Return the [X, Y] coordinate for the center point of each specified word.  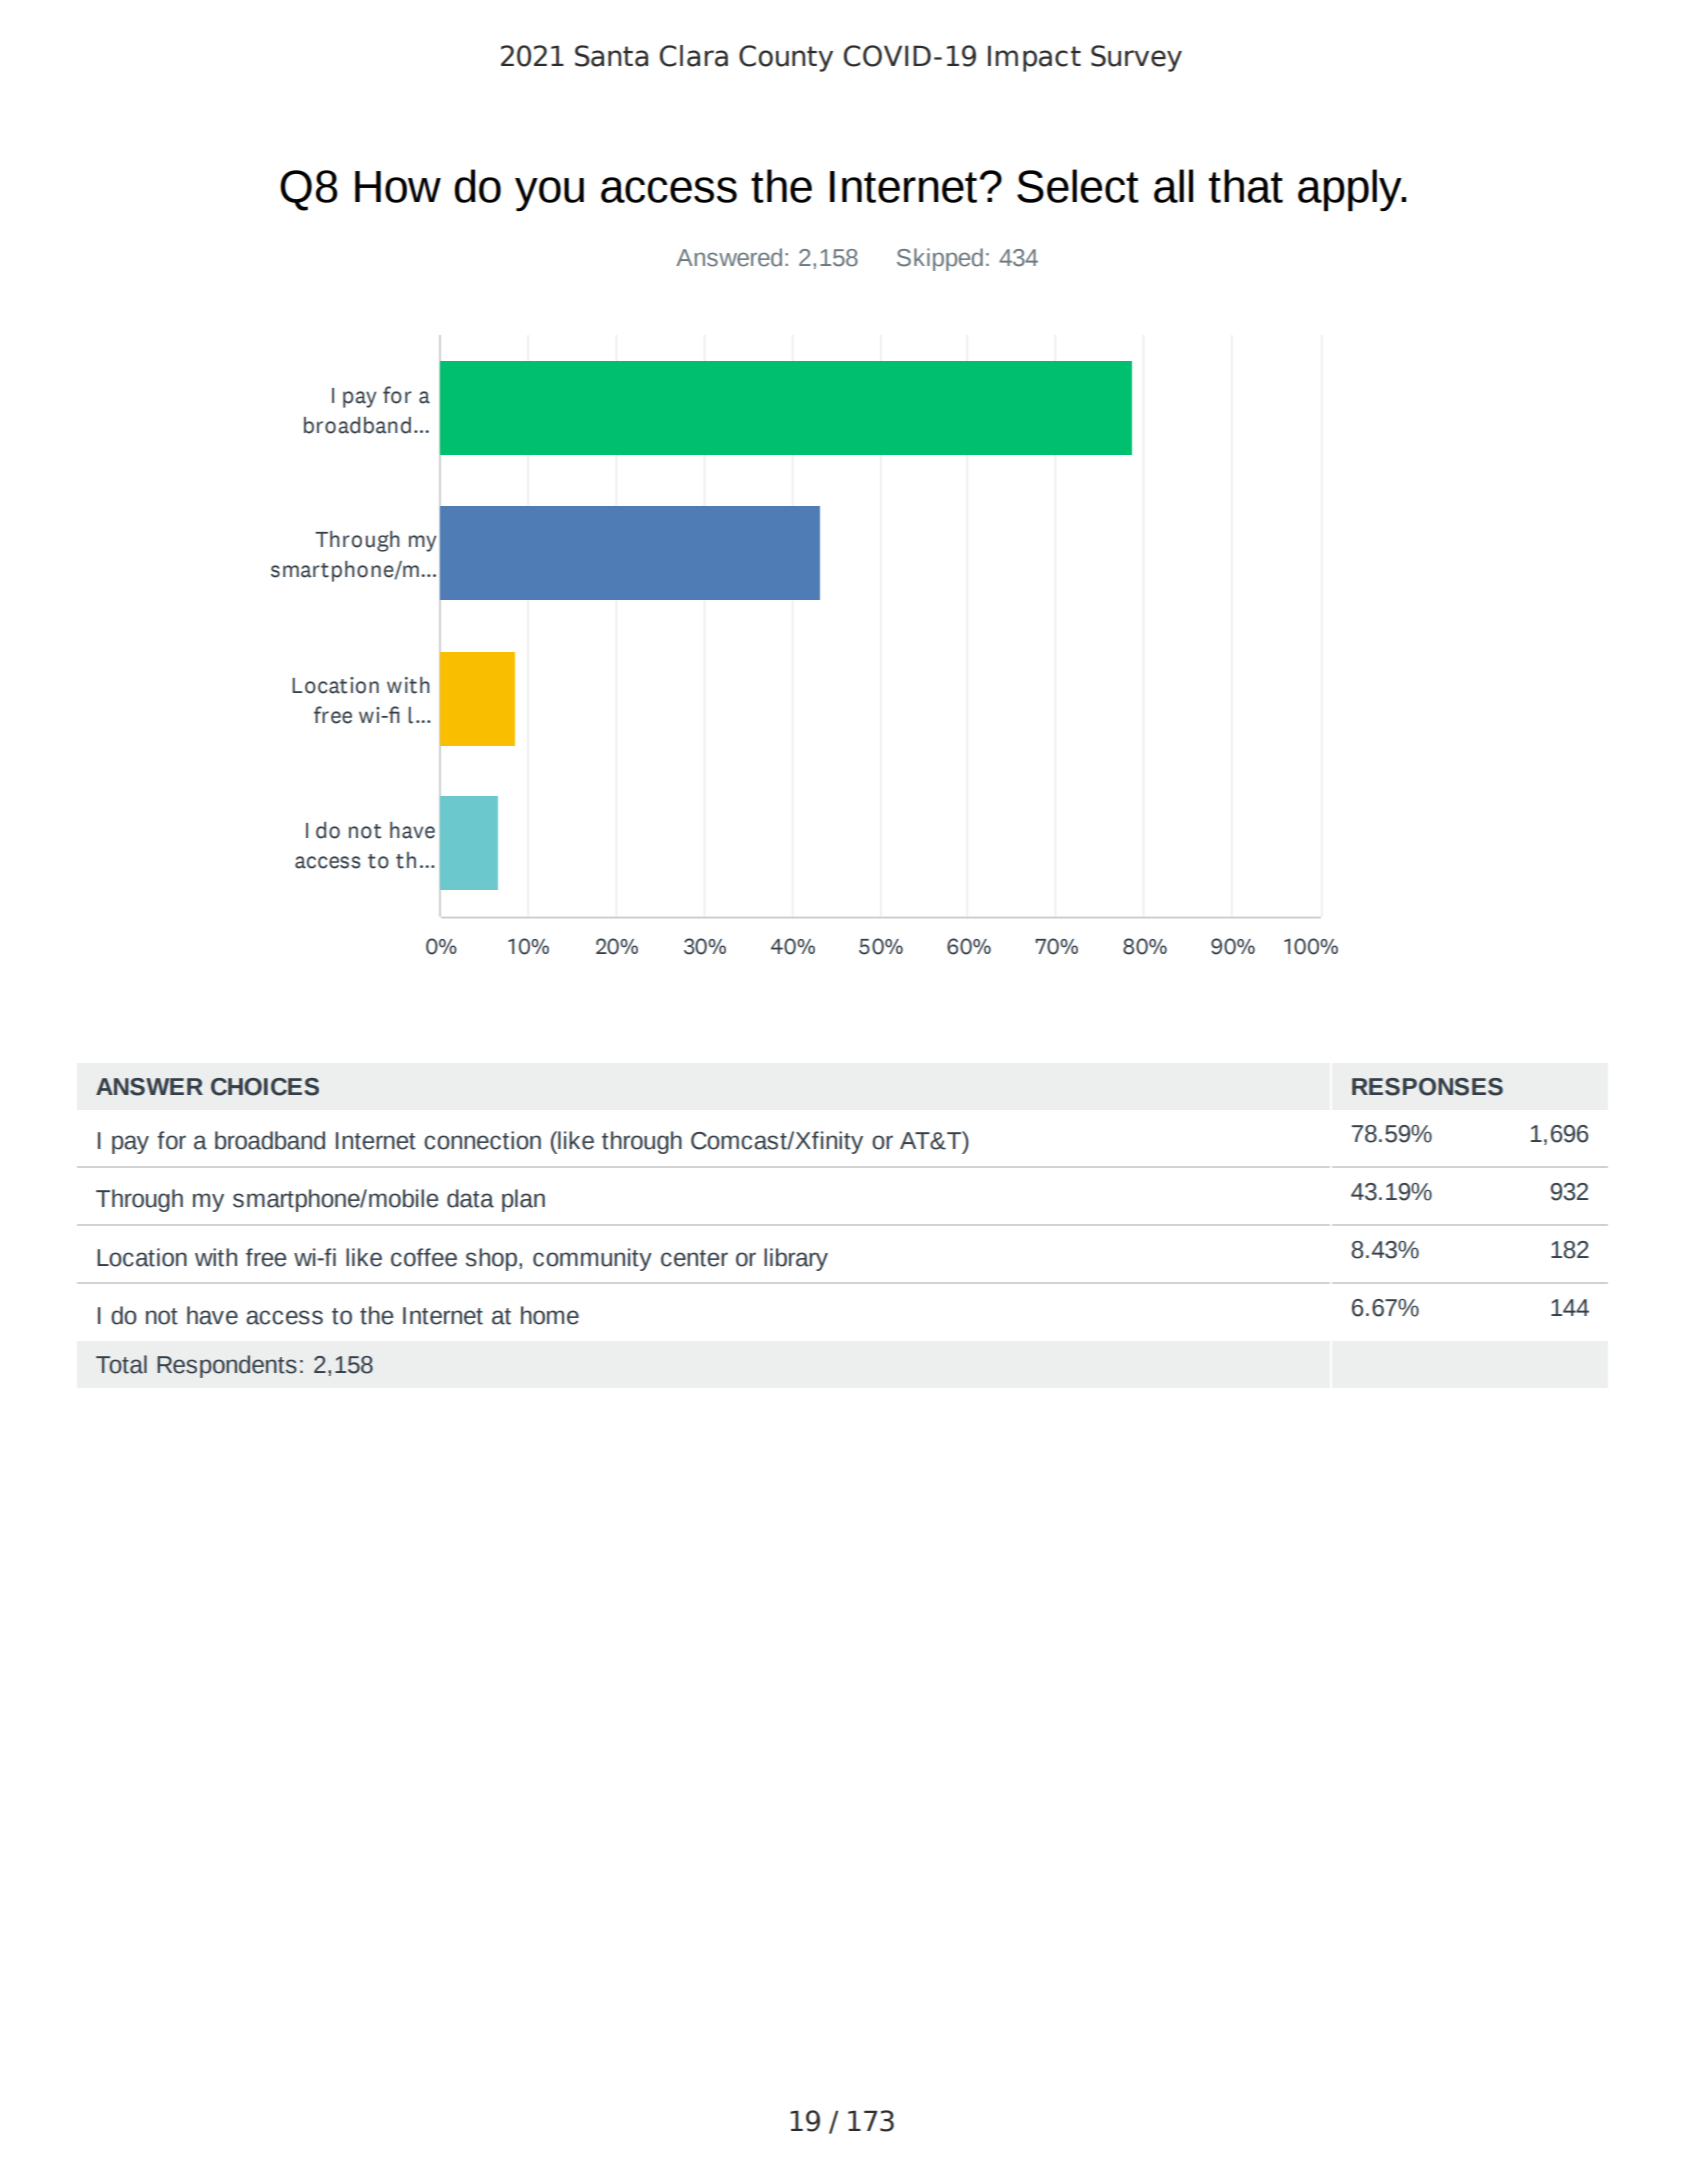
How [398, 187]
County [786, 58]
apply [1351, 190]
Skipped [940, 259]
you [549, 194]
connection [482, 1140]
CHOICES [265, 1087]
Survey [1136, 58]
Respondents [227, 1366]
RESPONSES [1427, 1087]
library [796, 1259]
